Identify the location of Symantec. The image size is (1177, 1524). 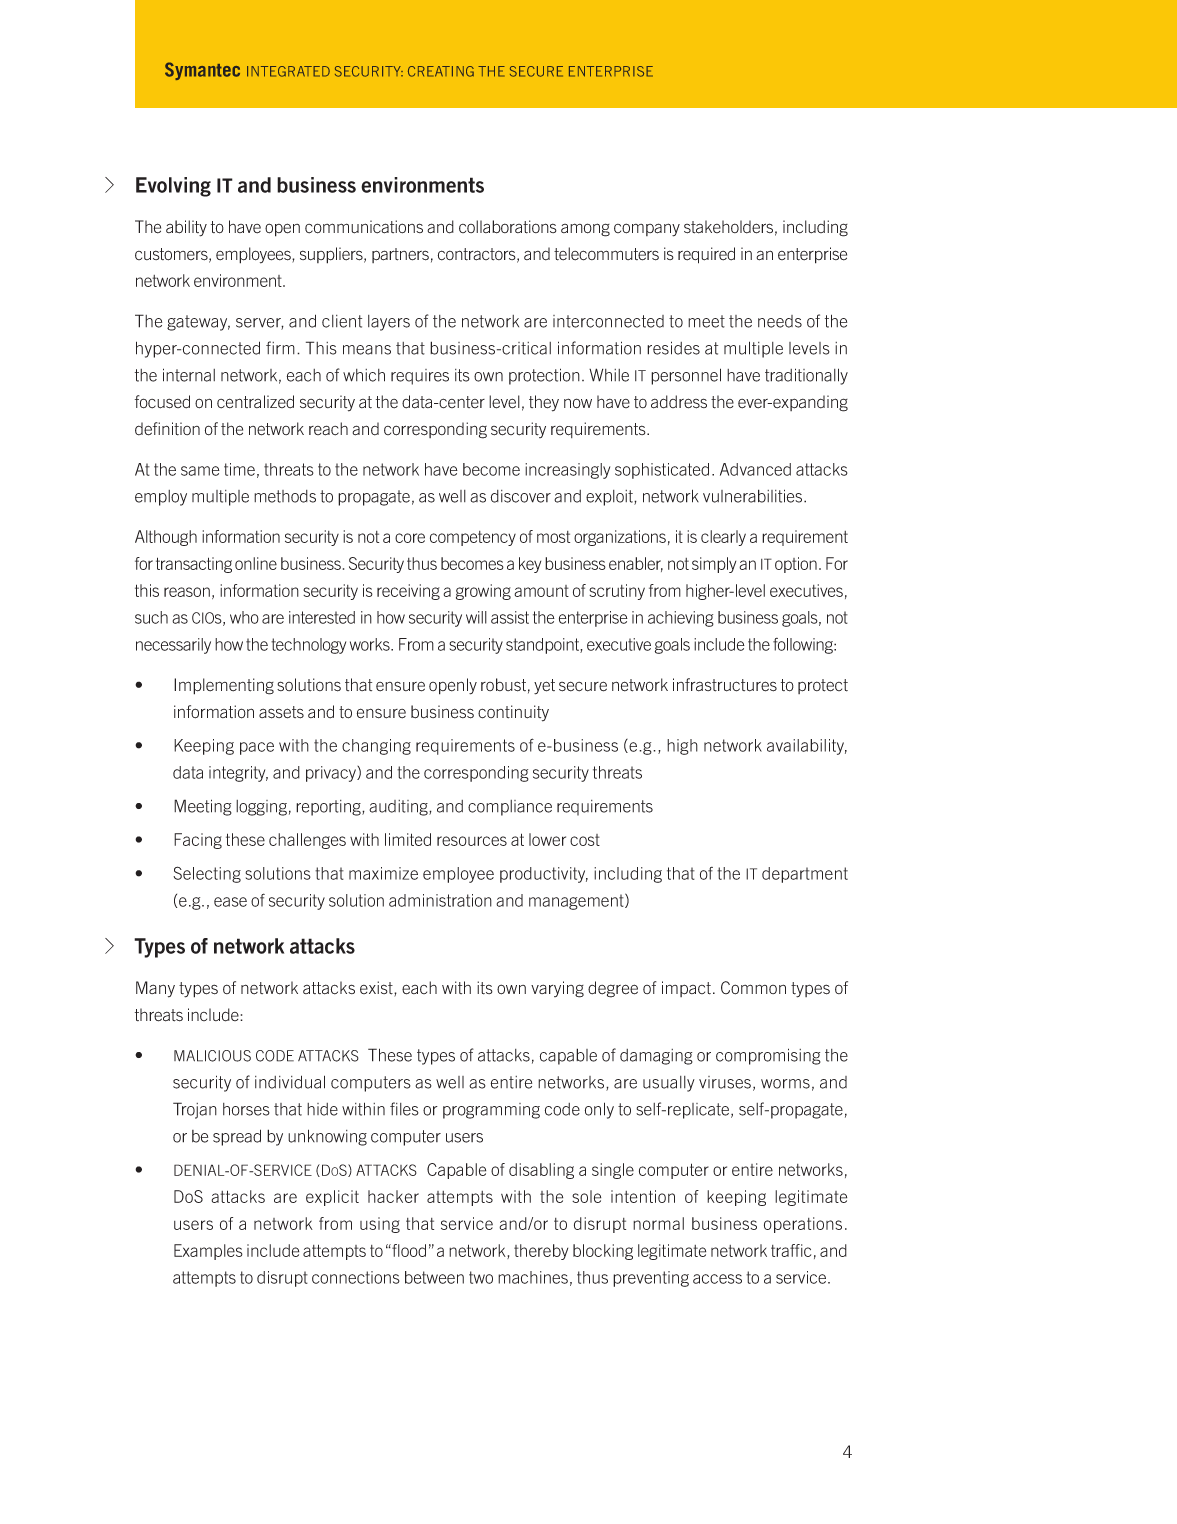
(202, 71).
